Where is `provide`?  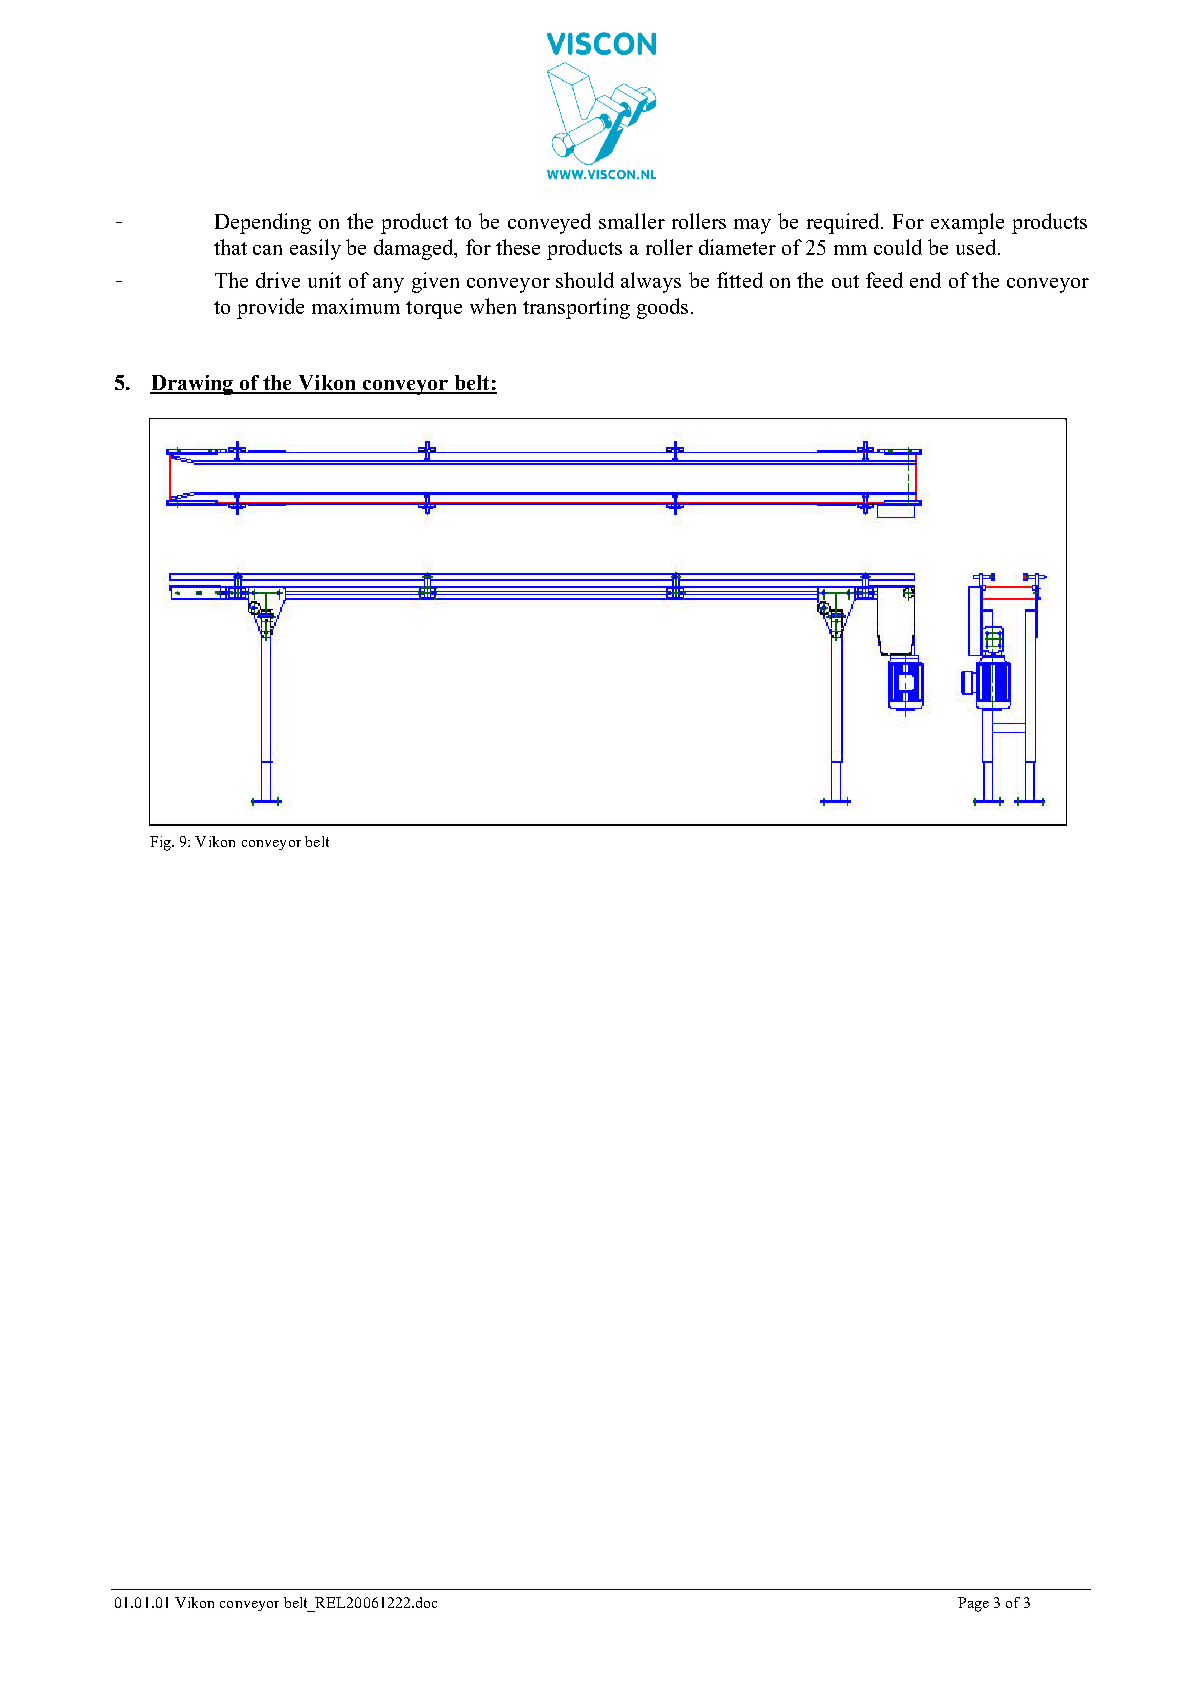 provide is located at coordinates (270, 308).
